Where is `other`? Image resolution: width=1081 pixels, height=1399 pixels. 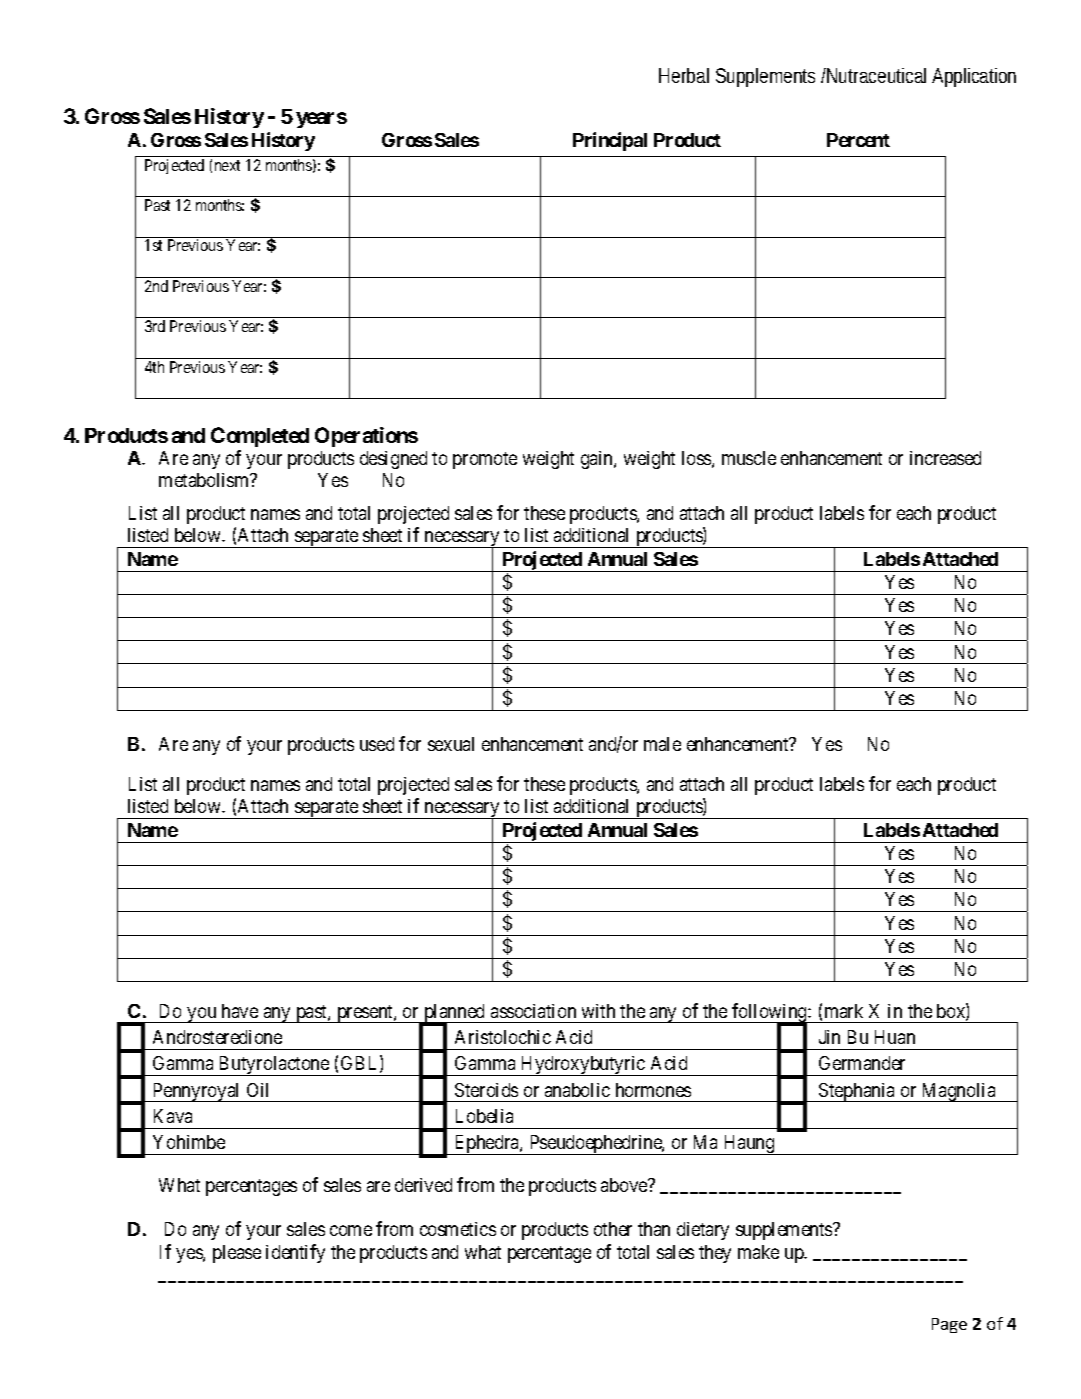
other is located at coordinates (613, 1229).
